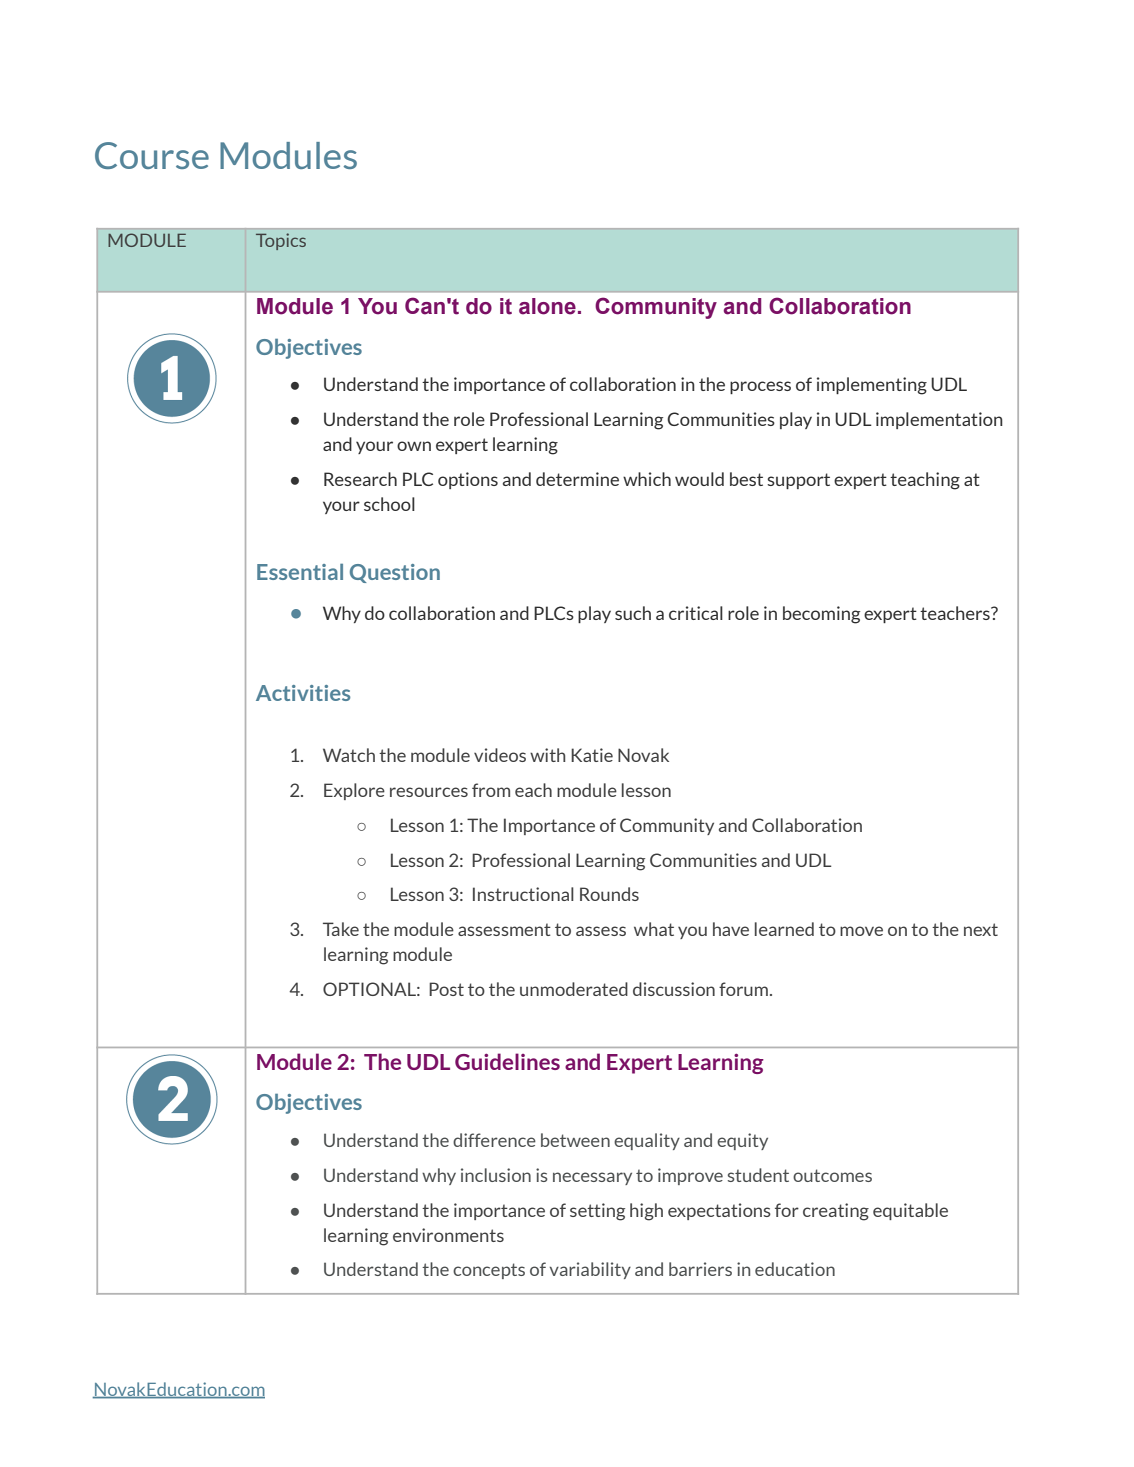  I want to click on move, so click(861, 931).
